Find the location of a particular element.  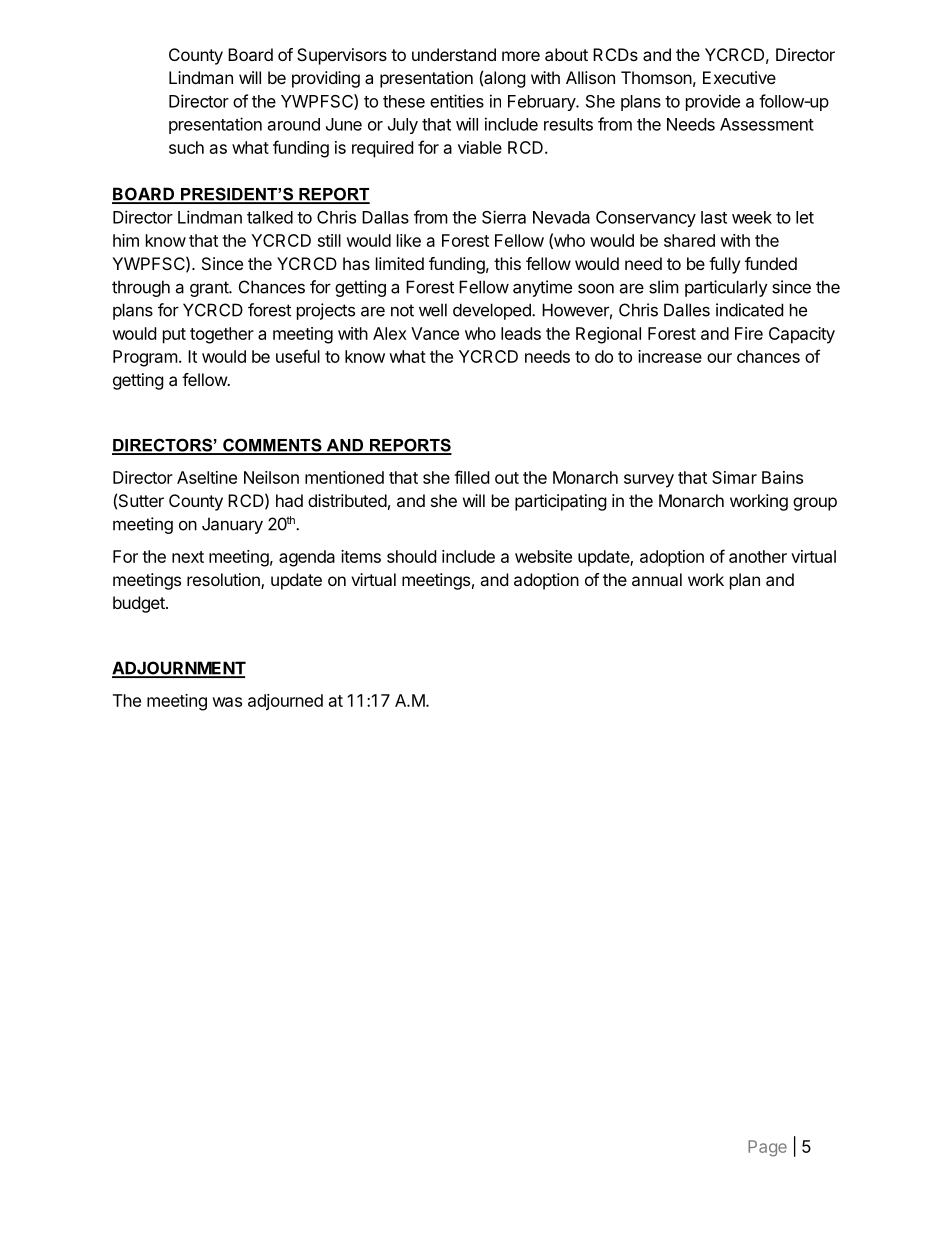

Executive is located at coordinates (739, 77).
